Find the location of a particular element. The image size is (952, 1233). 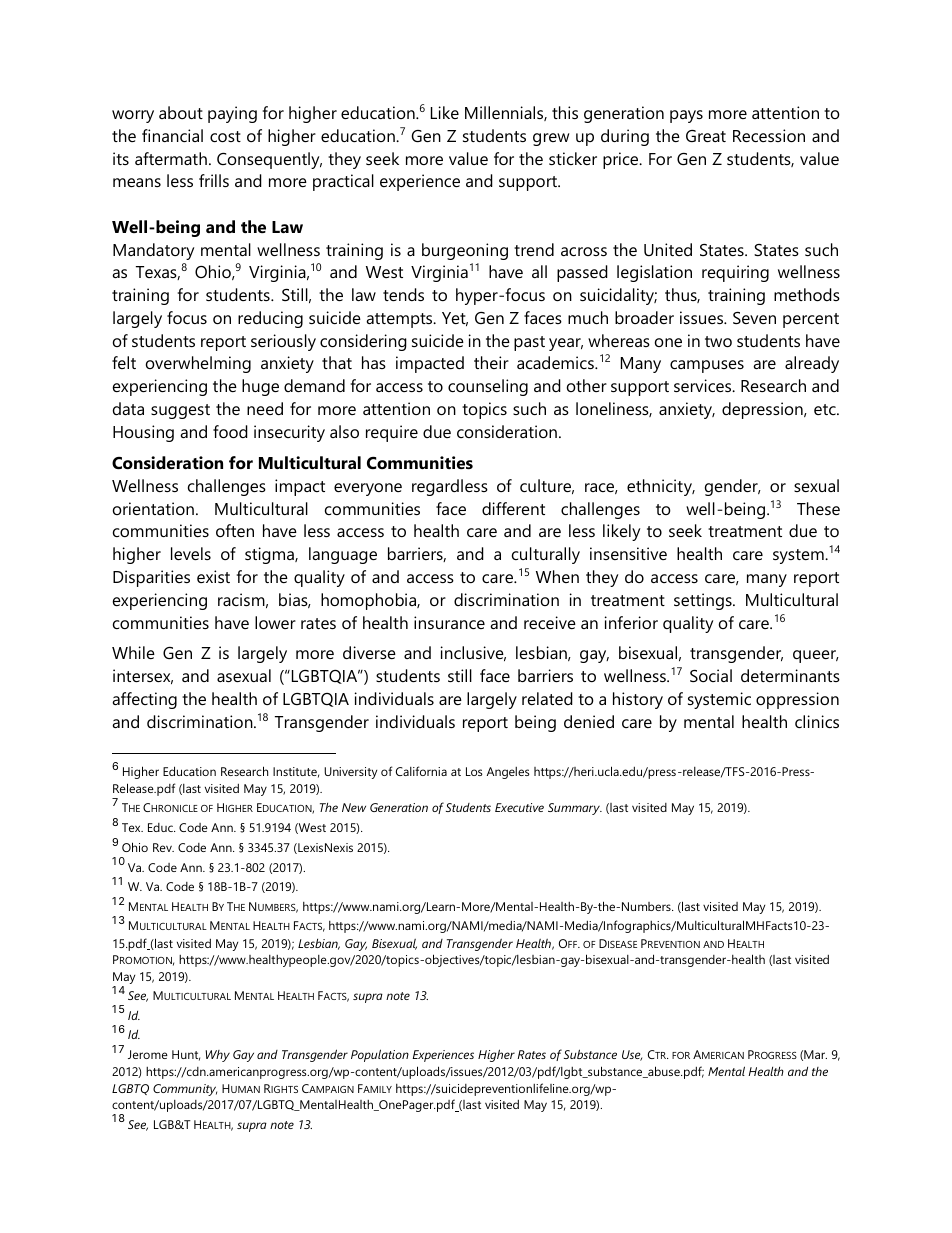

cost is located at coordinates (225, 136).
